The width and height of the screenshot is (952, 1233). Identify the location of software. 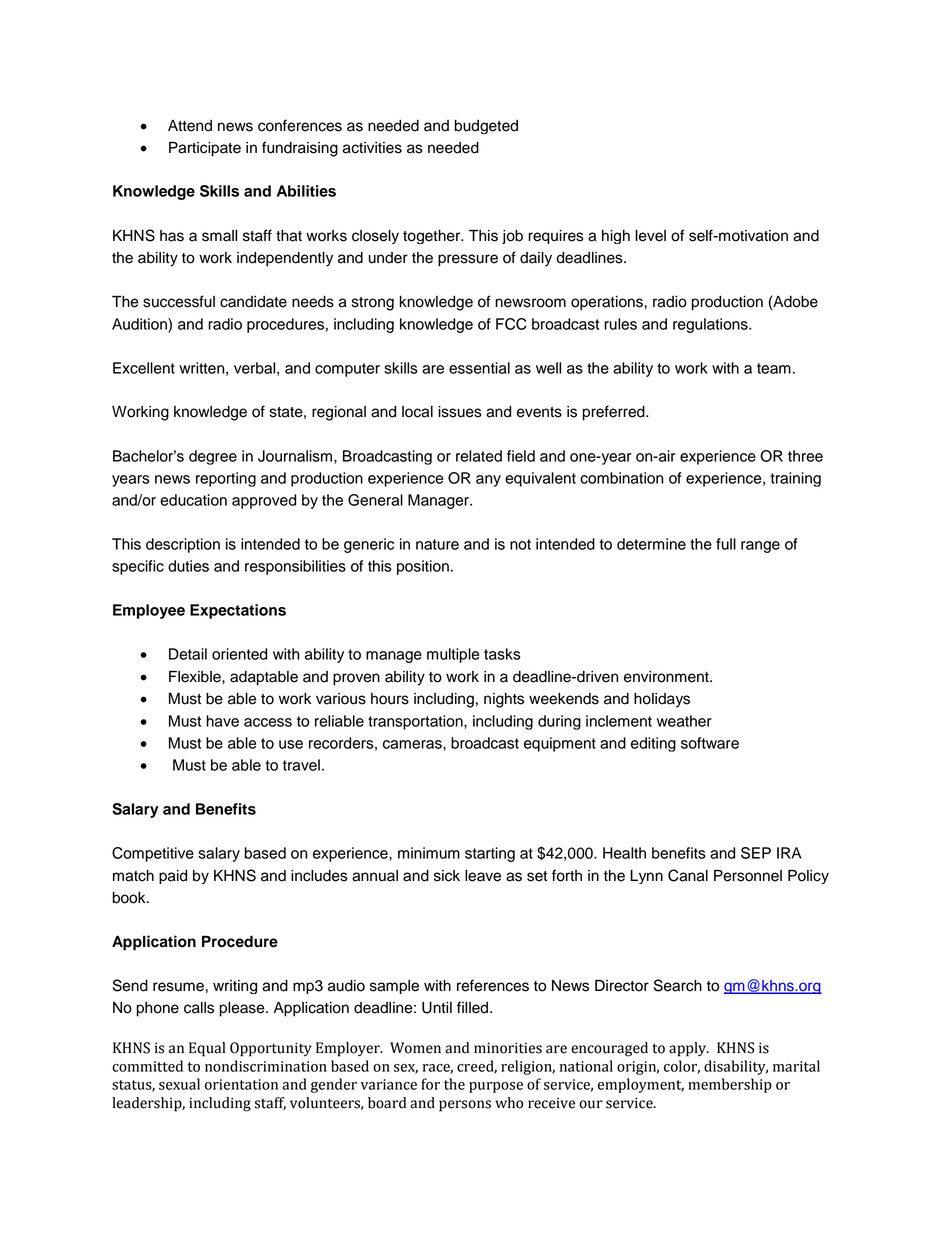
(710, 743).
